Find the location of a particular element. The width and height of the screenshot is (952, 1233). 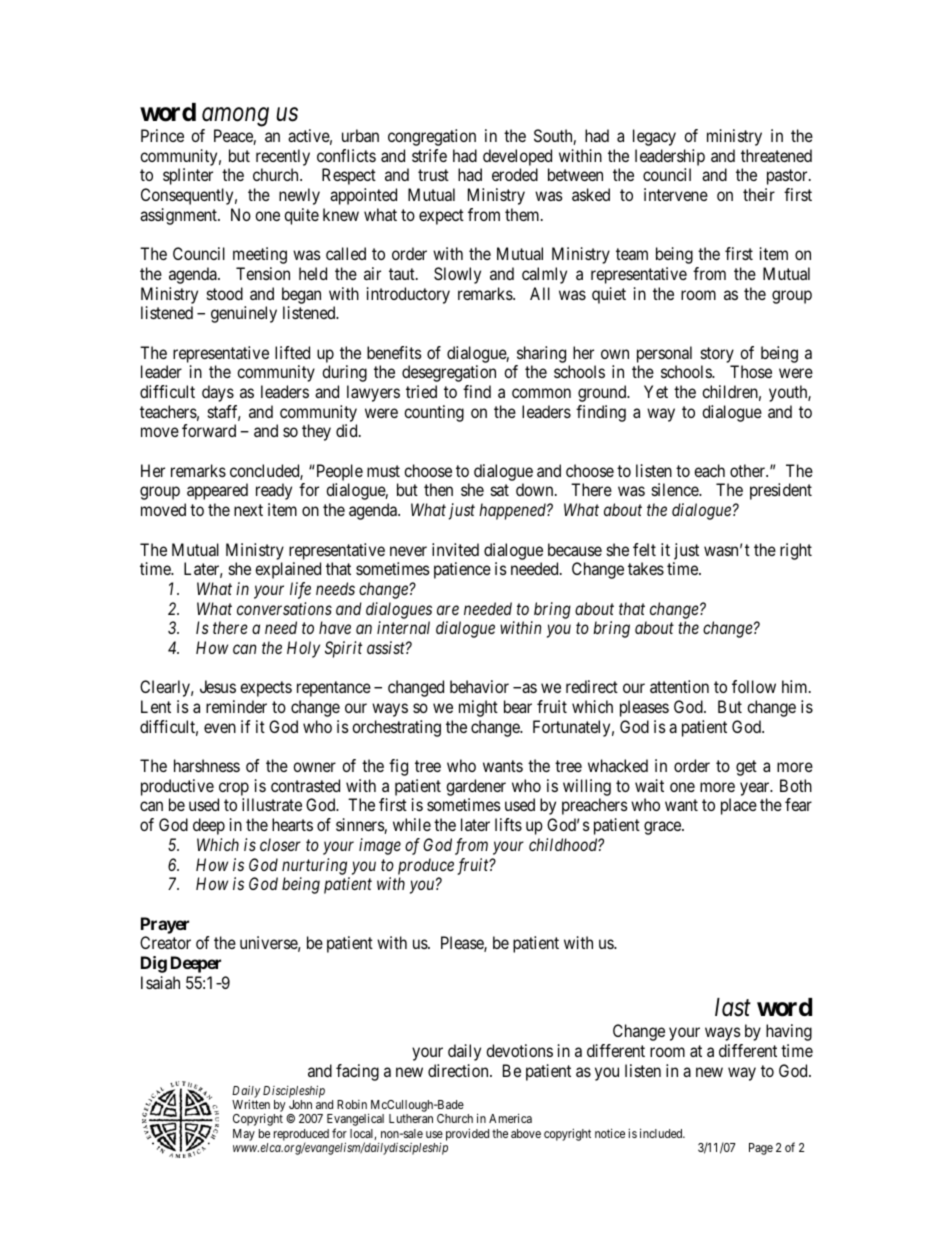

days is located at coordinates (218, 393).
